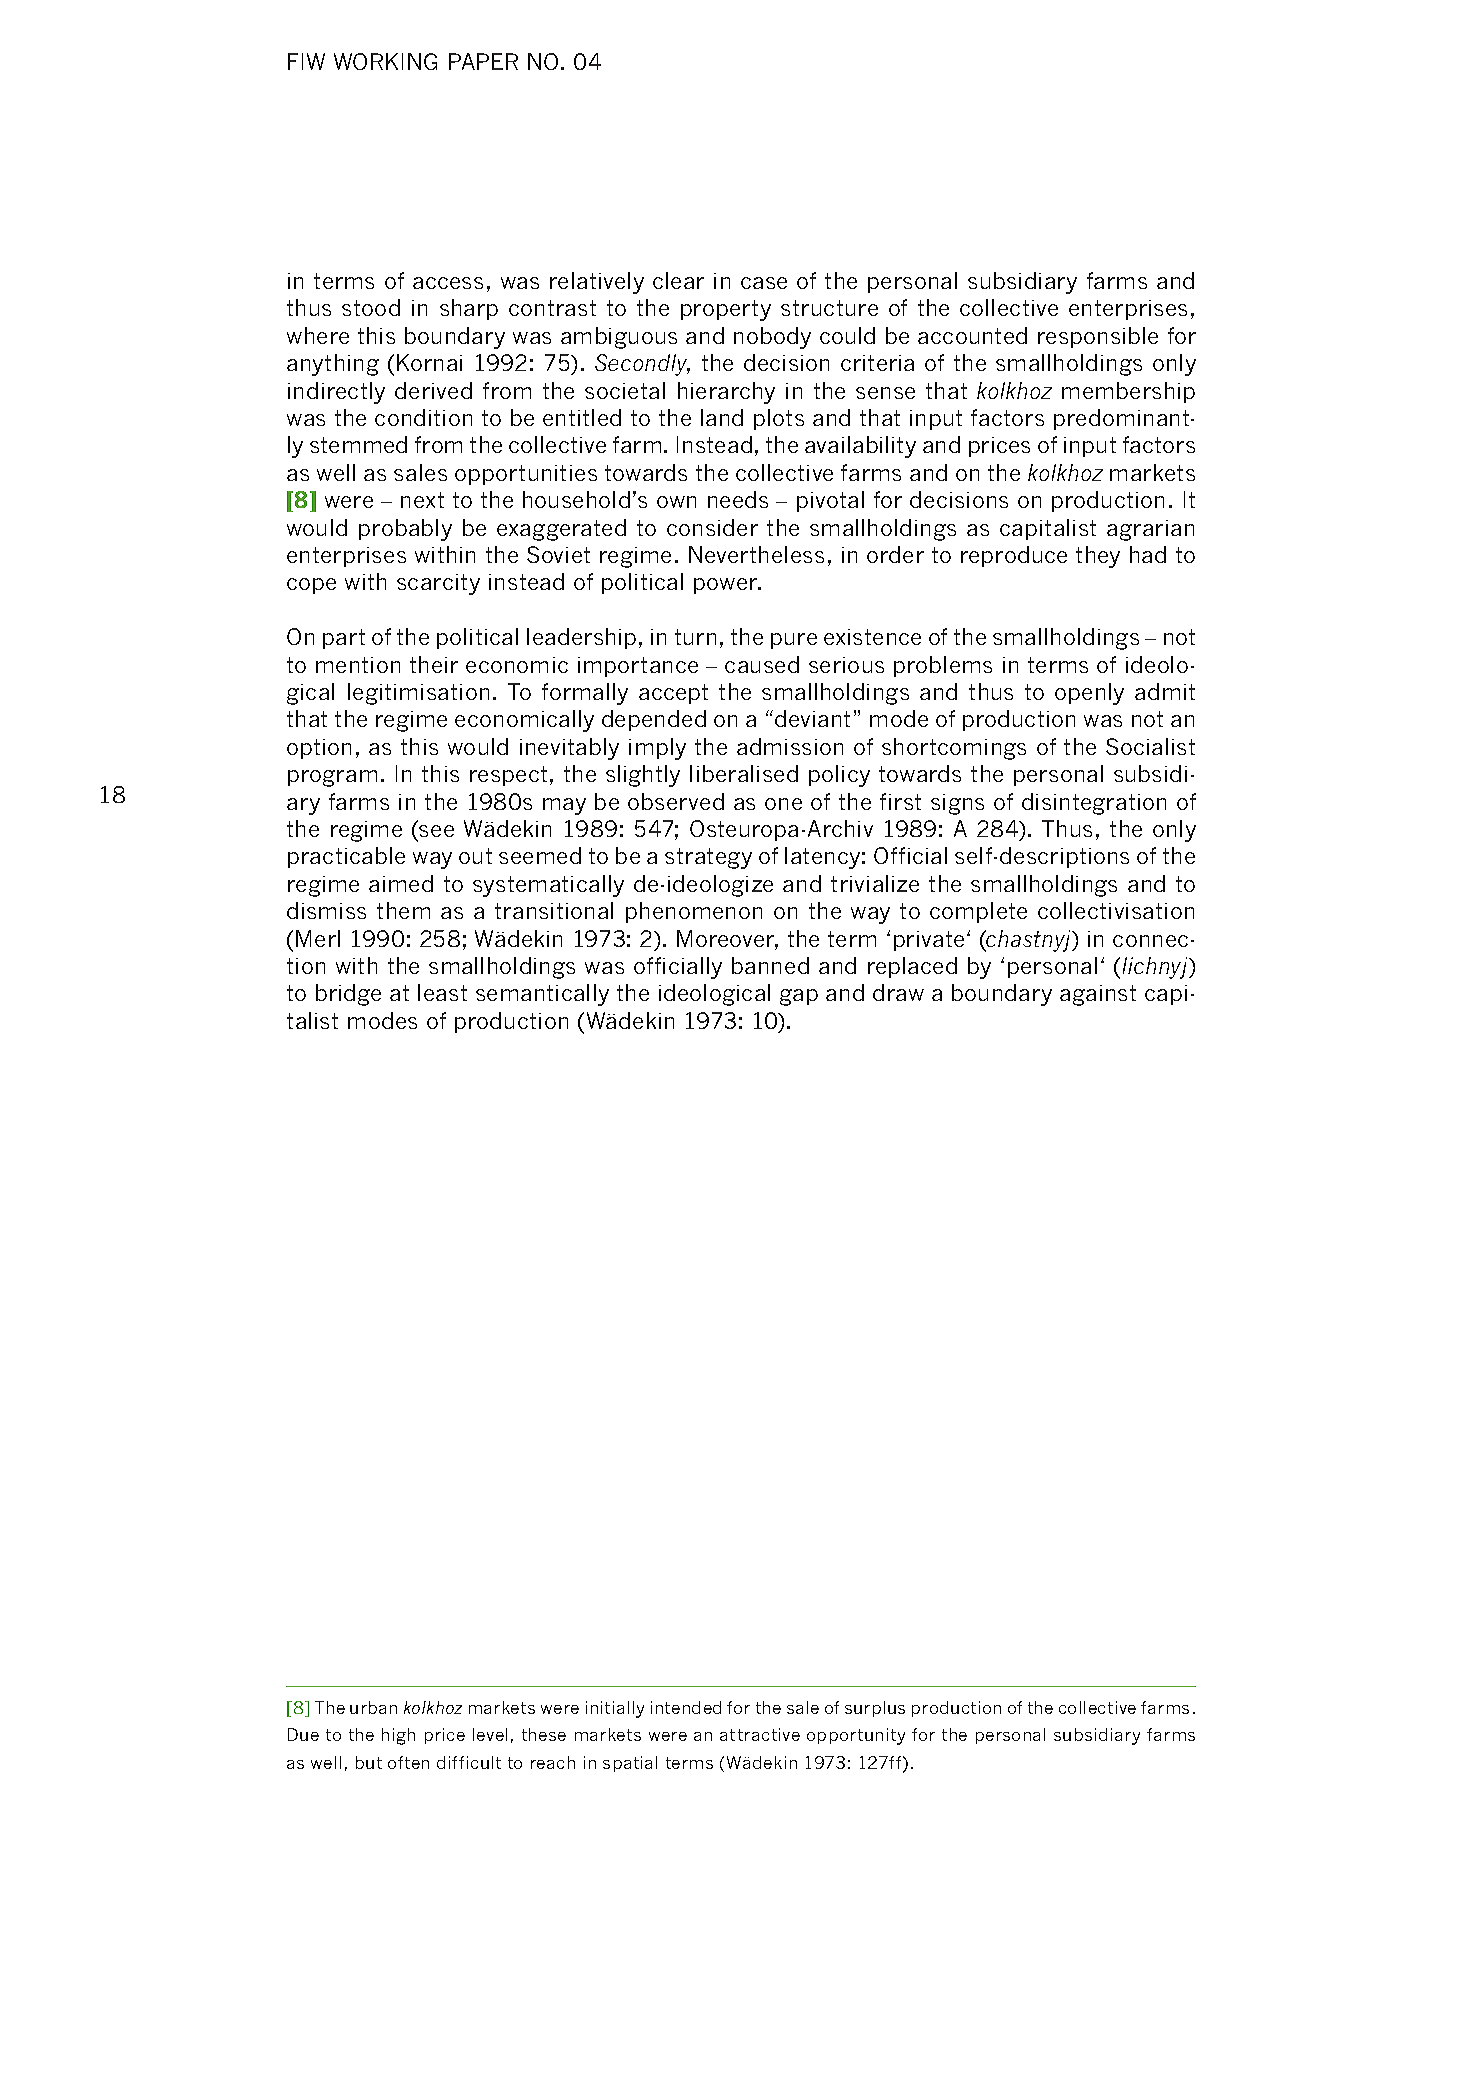 The height and width of the screenshot is (2097, 1483). What do you see at coordinates (1098, 995) in the screenshot?
I see `against` at bounding box center [1098, 995].
